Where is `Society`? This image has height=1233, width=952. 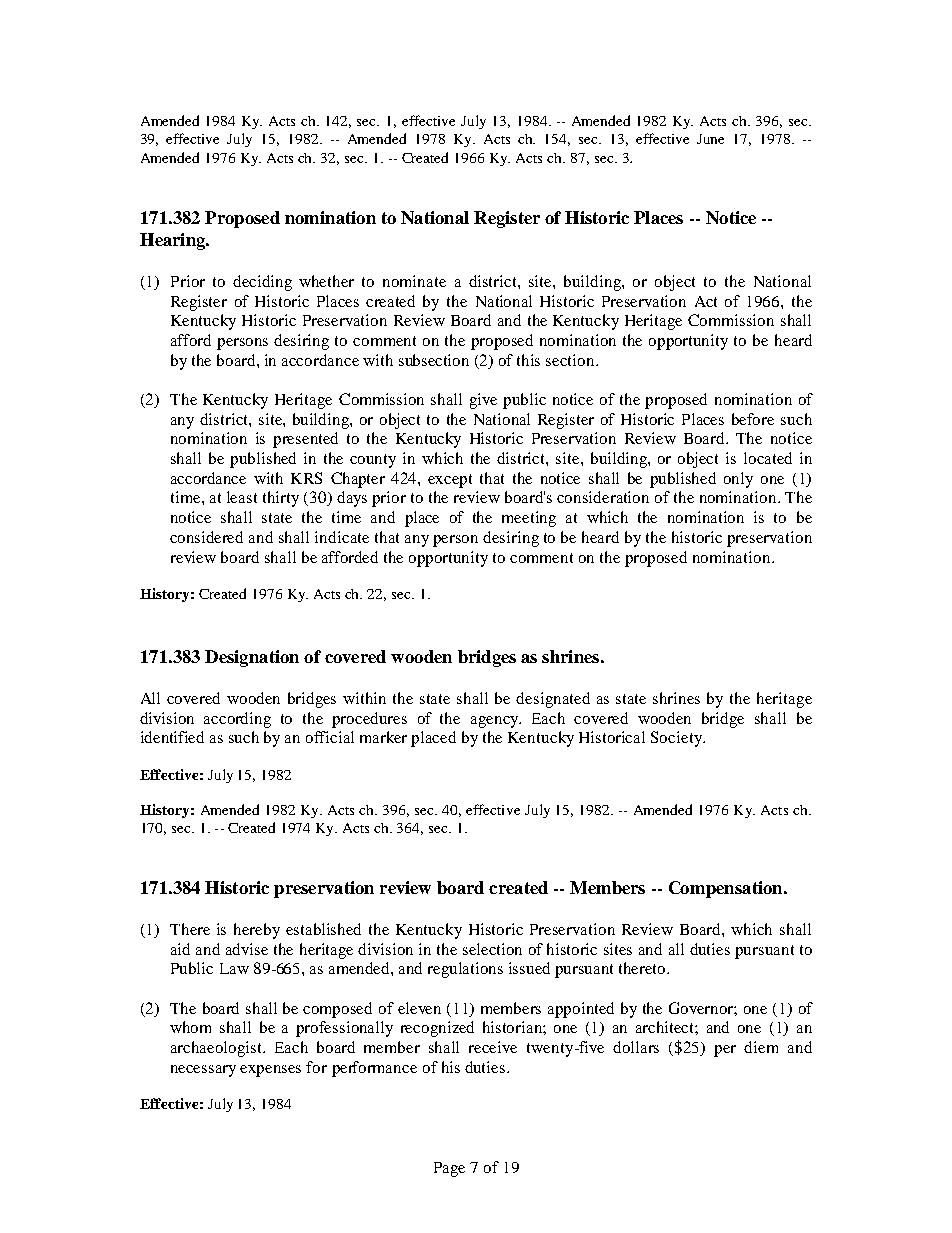
Society is located at coordinates (677, 739).
